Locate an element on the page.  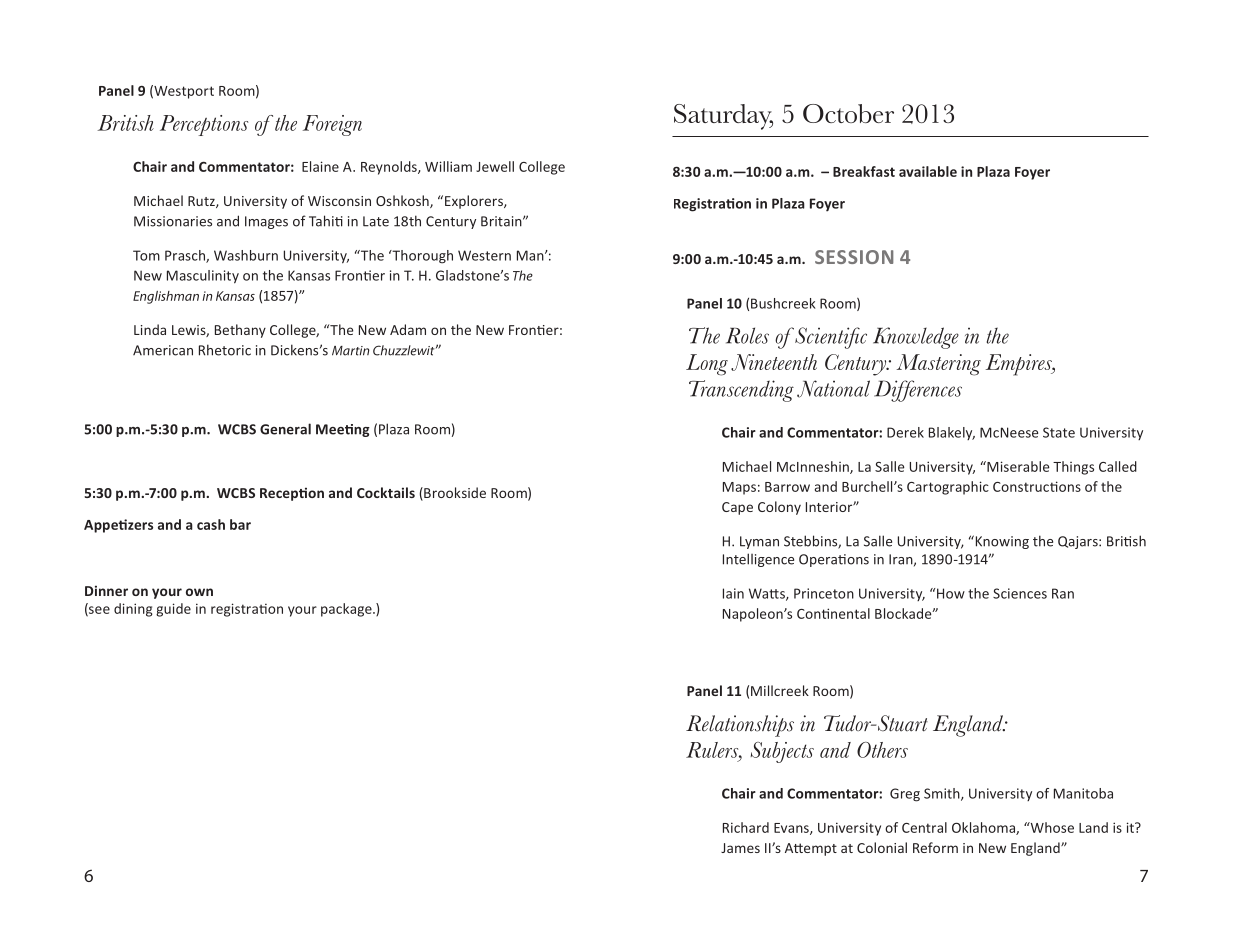
Reception is located at coordinates (292, 494).
